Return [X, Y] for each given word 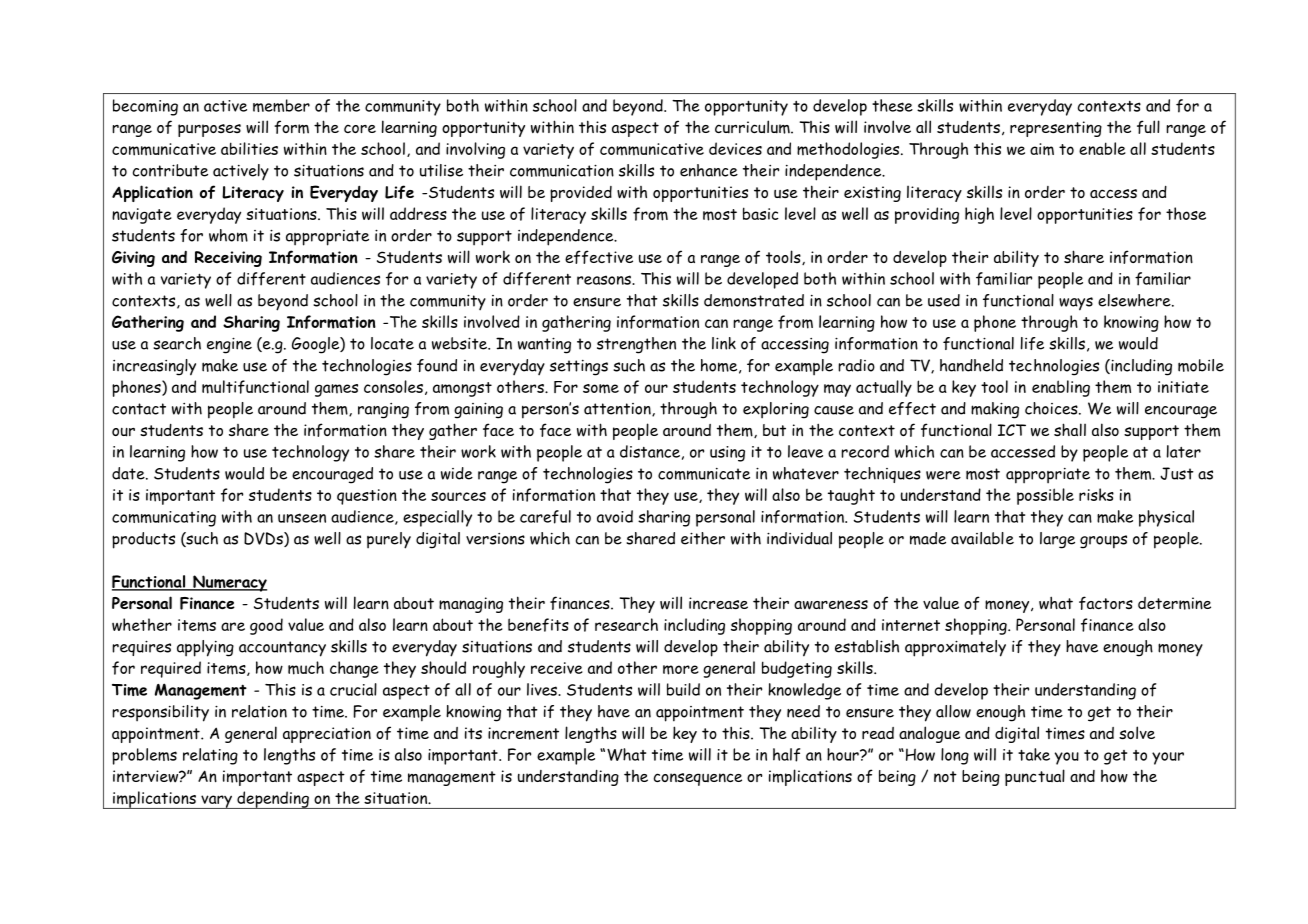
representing [1056, 129]
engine [229, 345]
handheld [971, 365]
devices [735, 148]
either [703, 538]
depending [273, 800]
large [1057, 540]
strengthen [636, 345]
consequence [698, 779]
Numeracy [229, 583]
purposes [209, 130]
